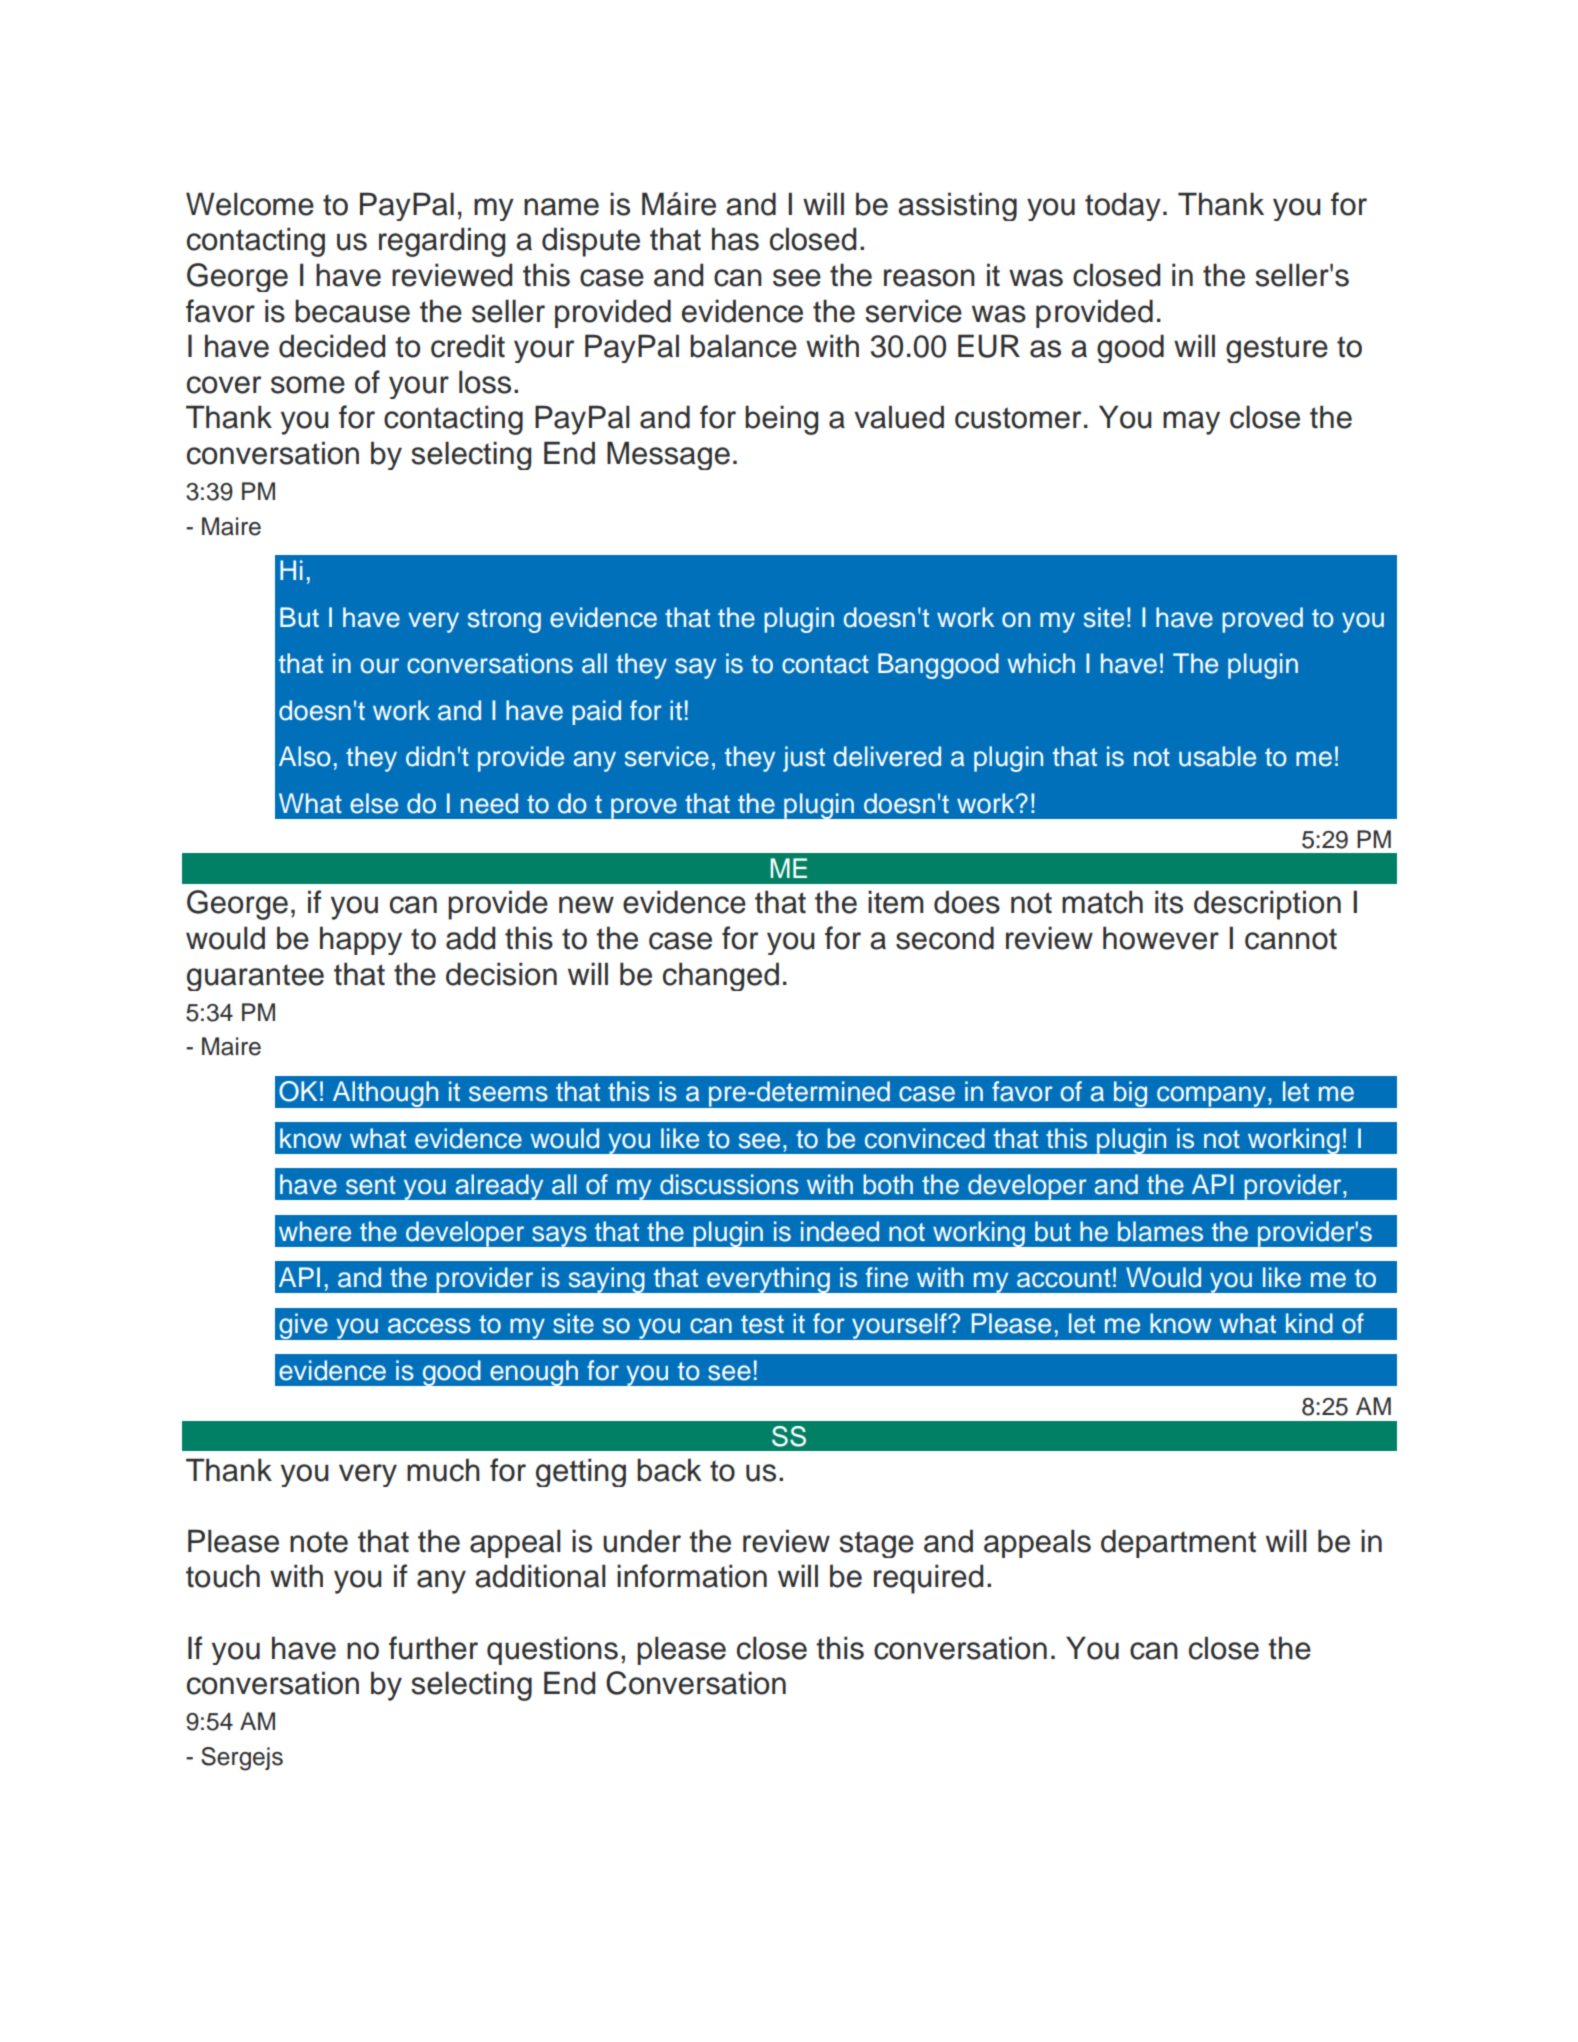 The image size is (1578, 2042). Describe the element at coordinates (361, 940) in the screenshot. I see `happy` at that location.
